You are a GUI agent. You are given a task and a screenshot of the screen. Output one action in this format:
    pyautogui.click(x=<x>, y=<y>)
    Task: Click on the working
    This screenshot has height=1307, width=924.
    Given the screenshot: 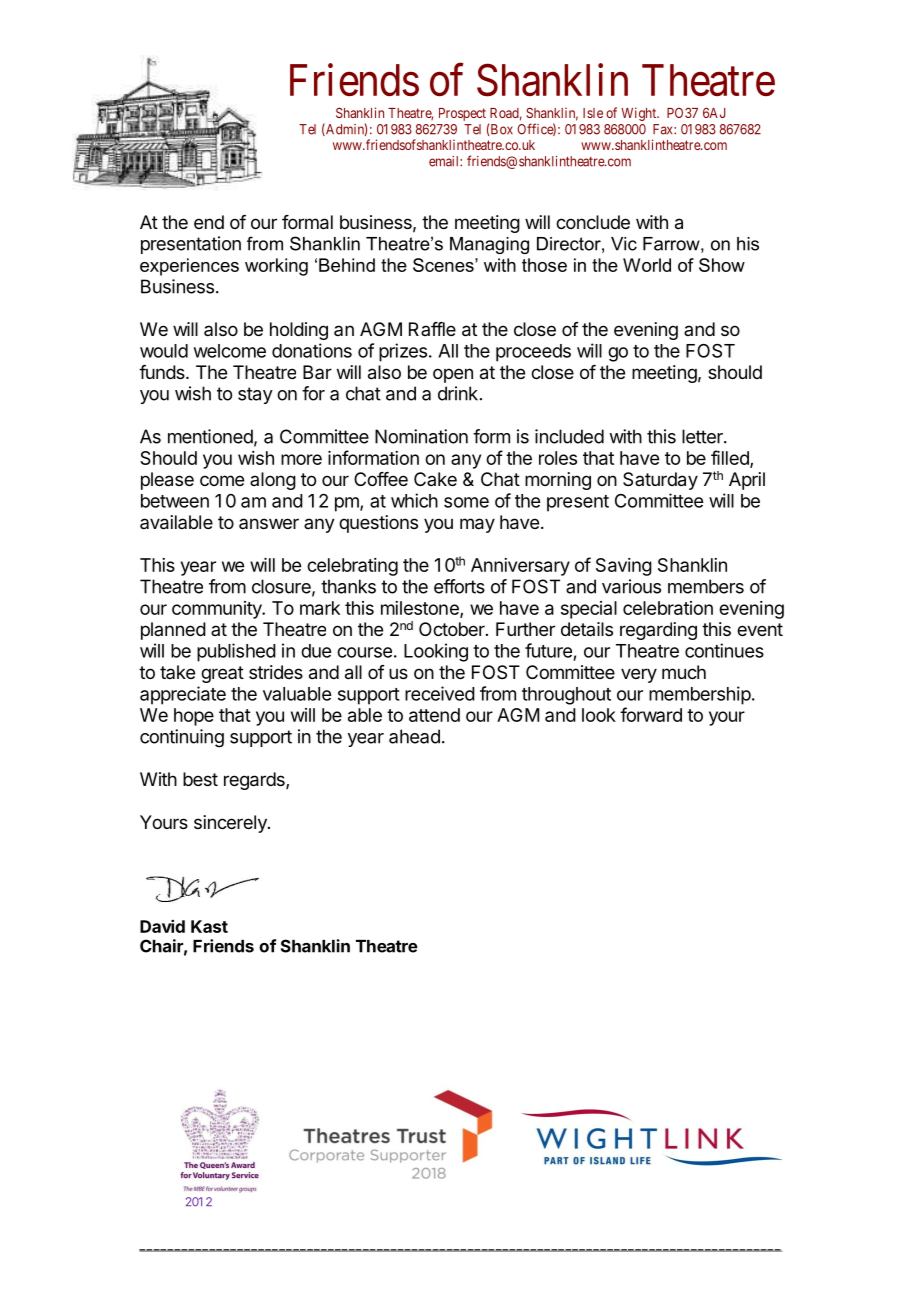 What is the action you would take?
    pyautogui.click(x=276, y=267)
